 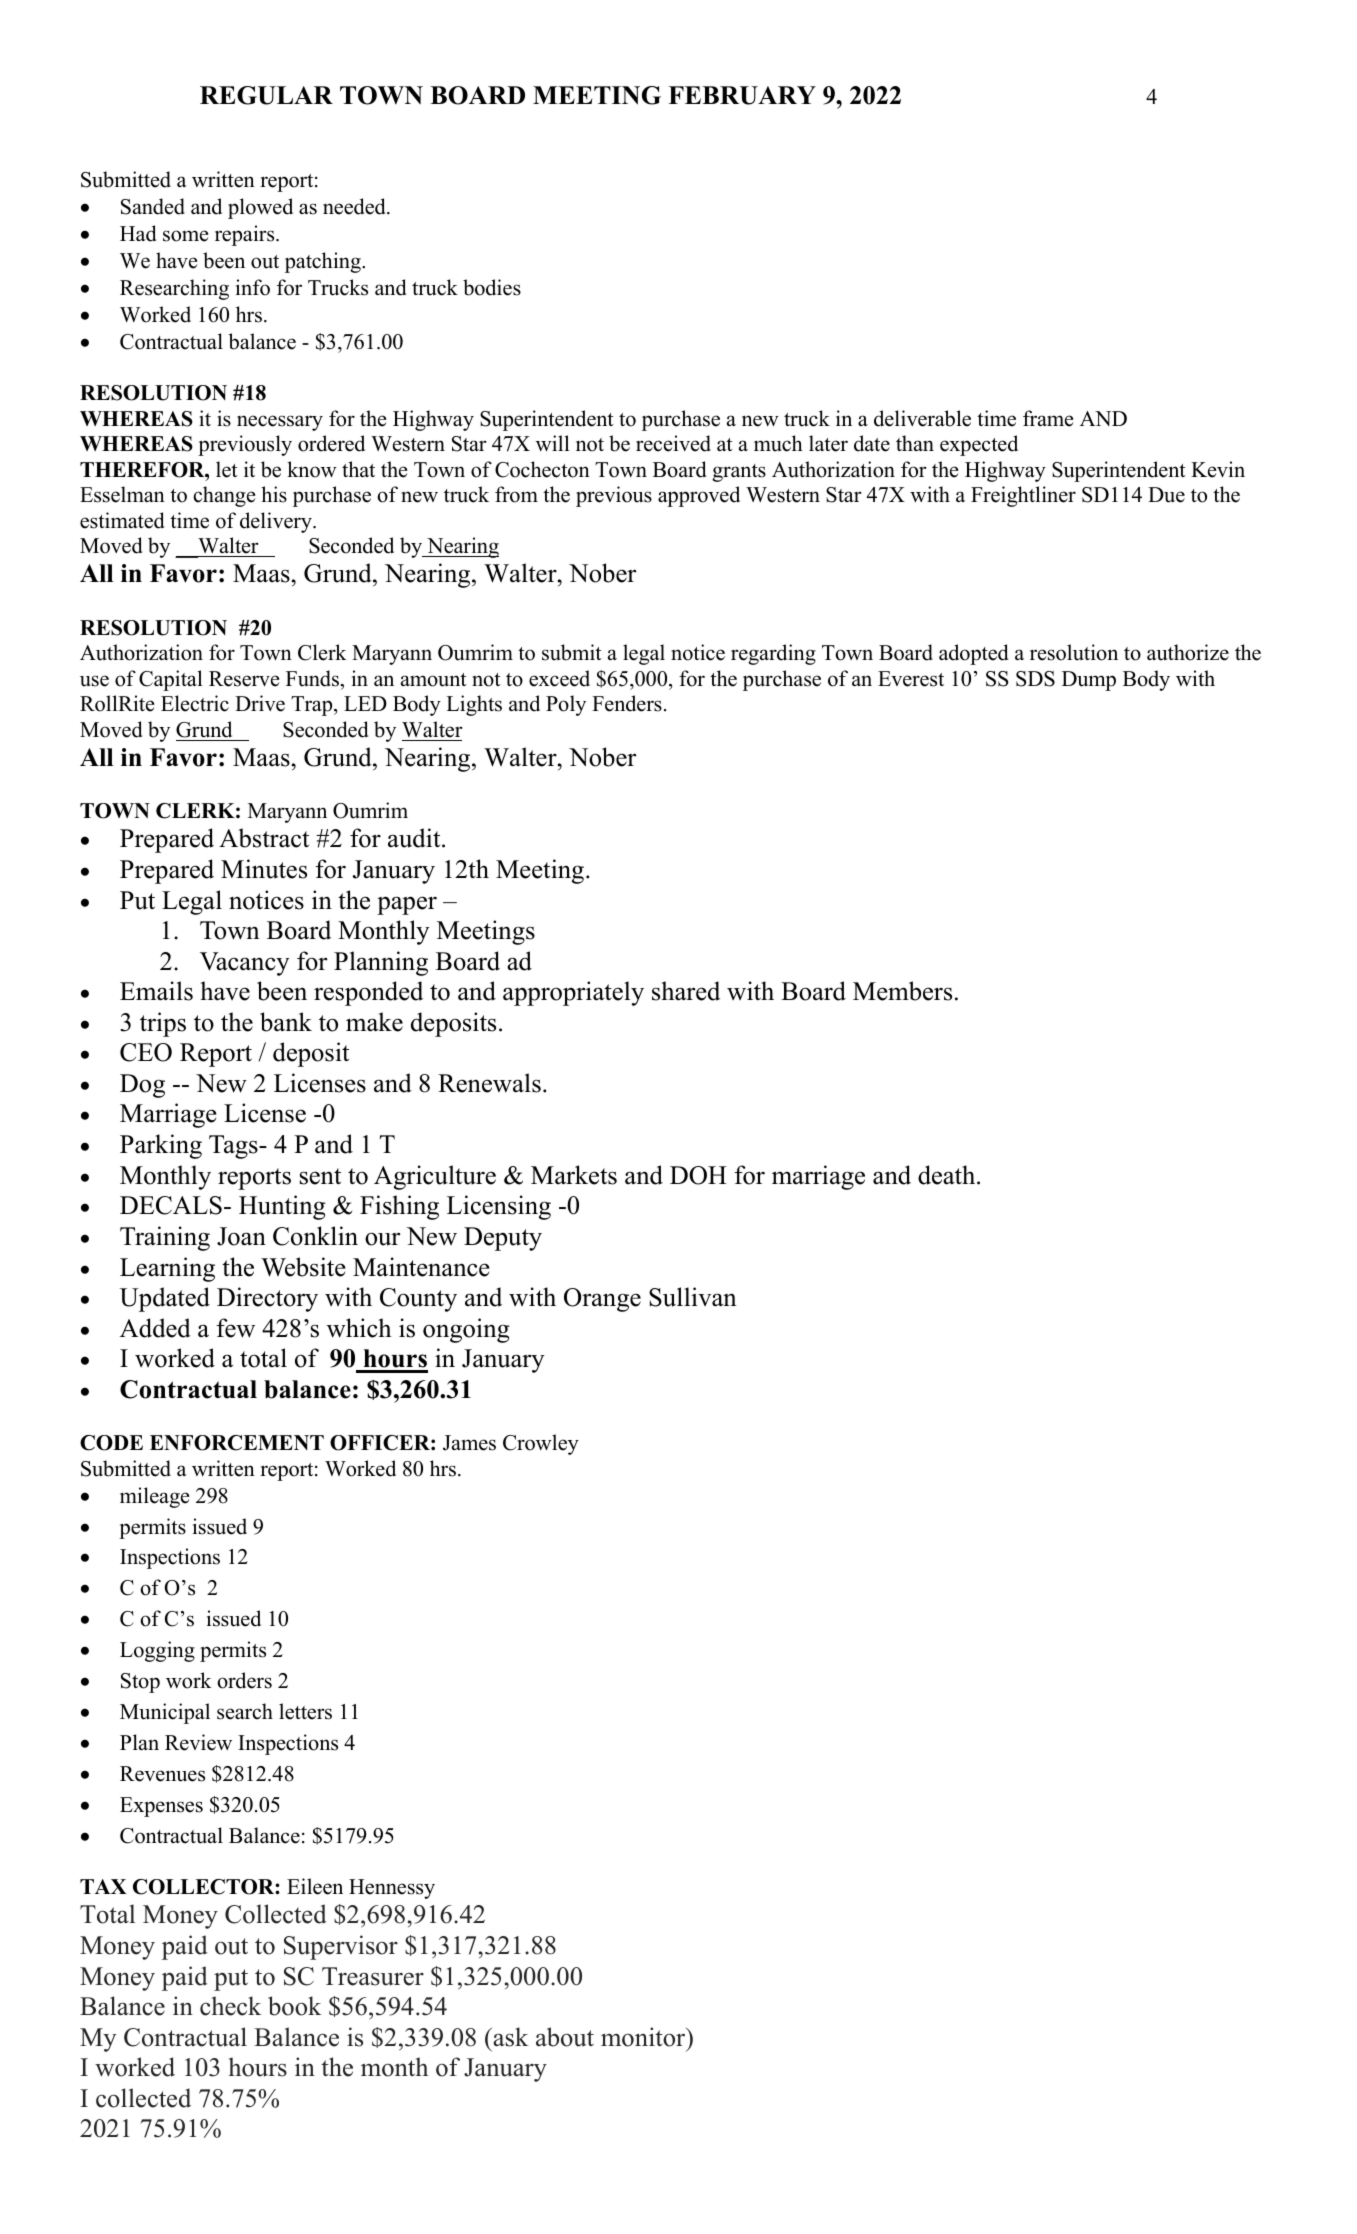 I want to click on FEBRUARY, so click(x=742, y=95).
